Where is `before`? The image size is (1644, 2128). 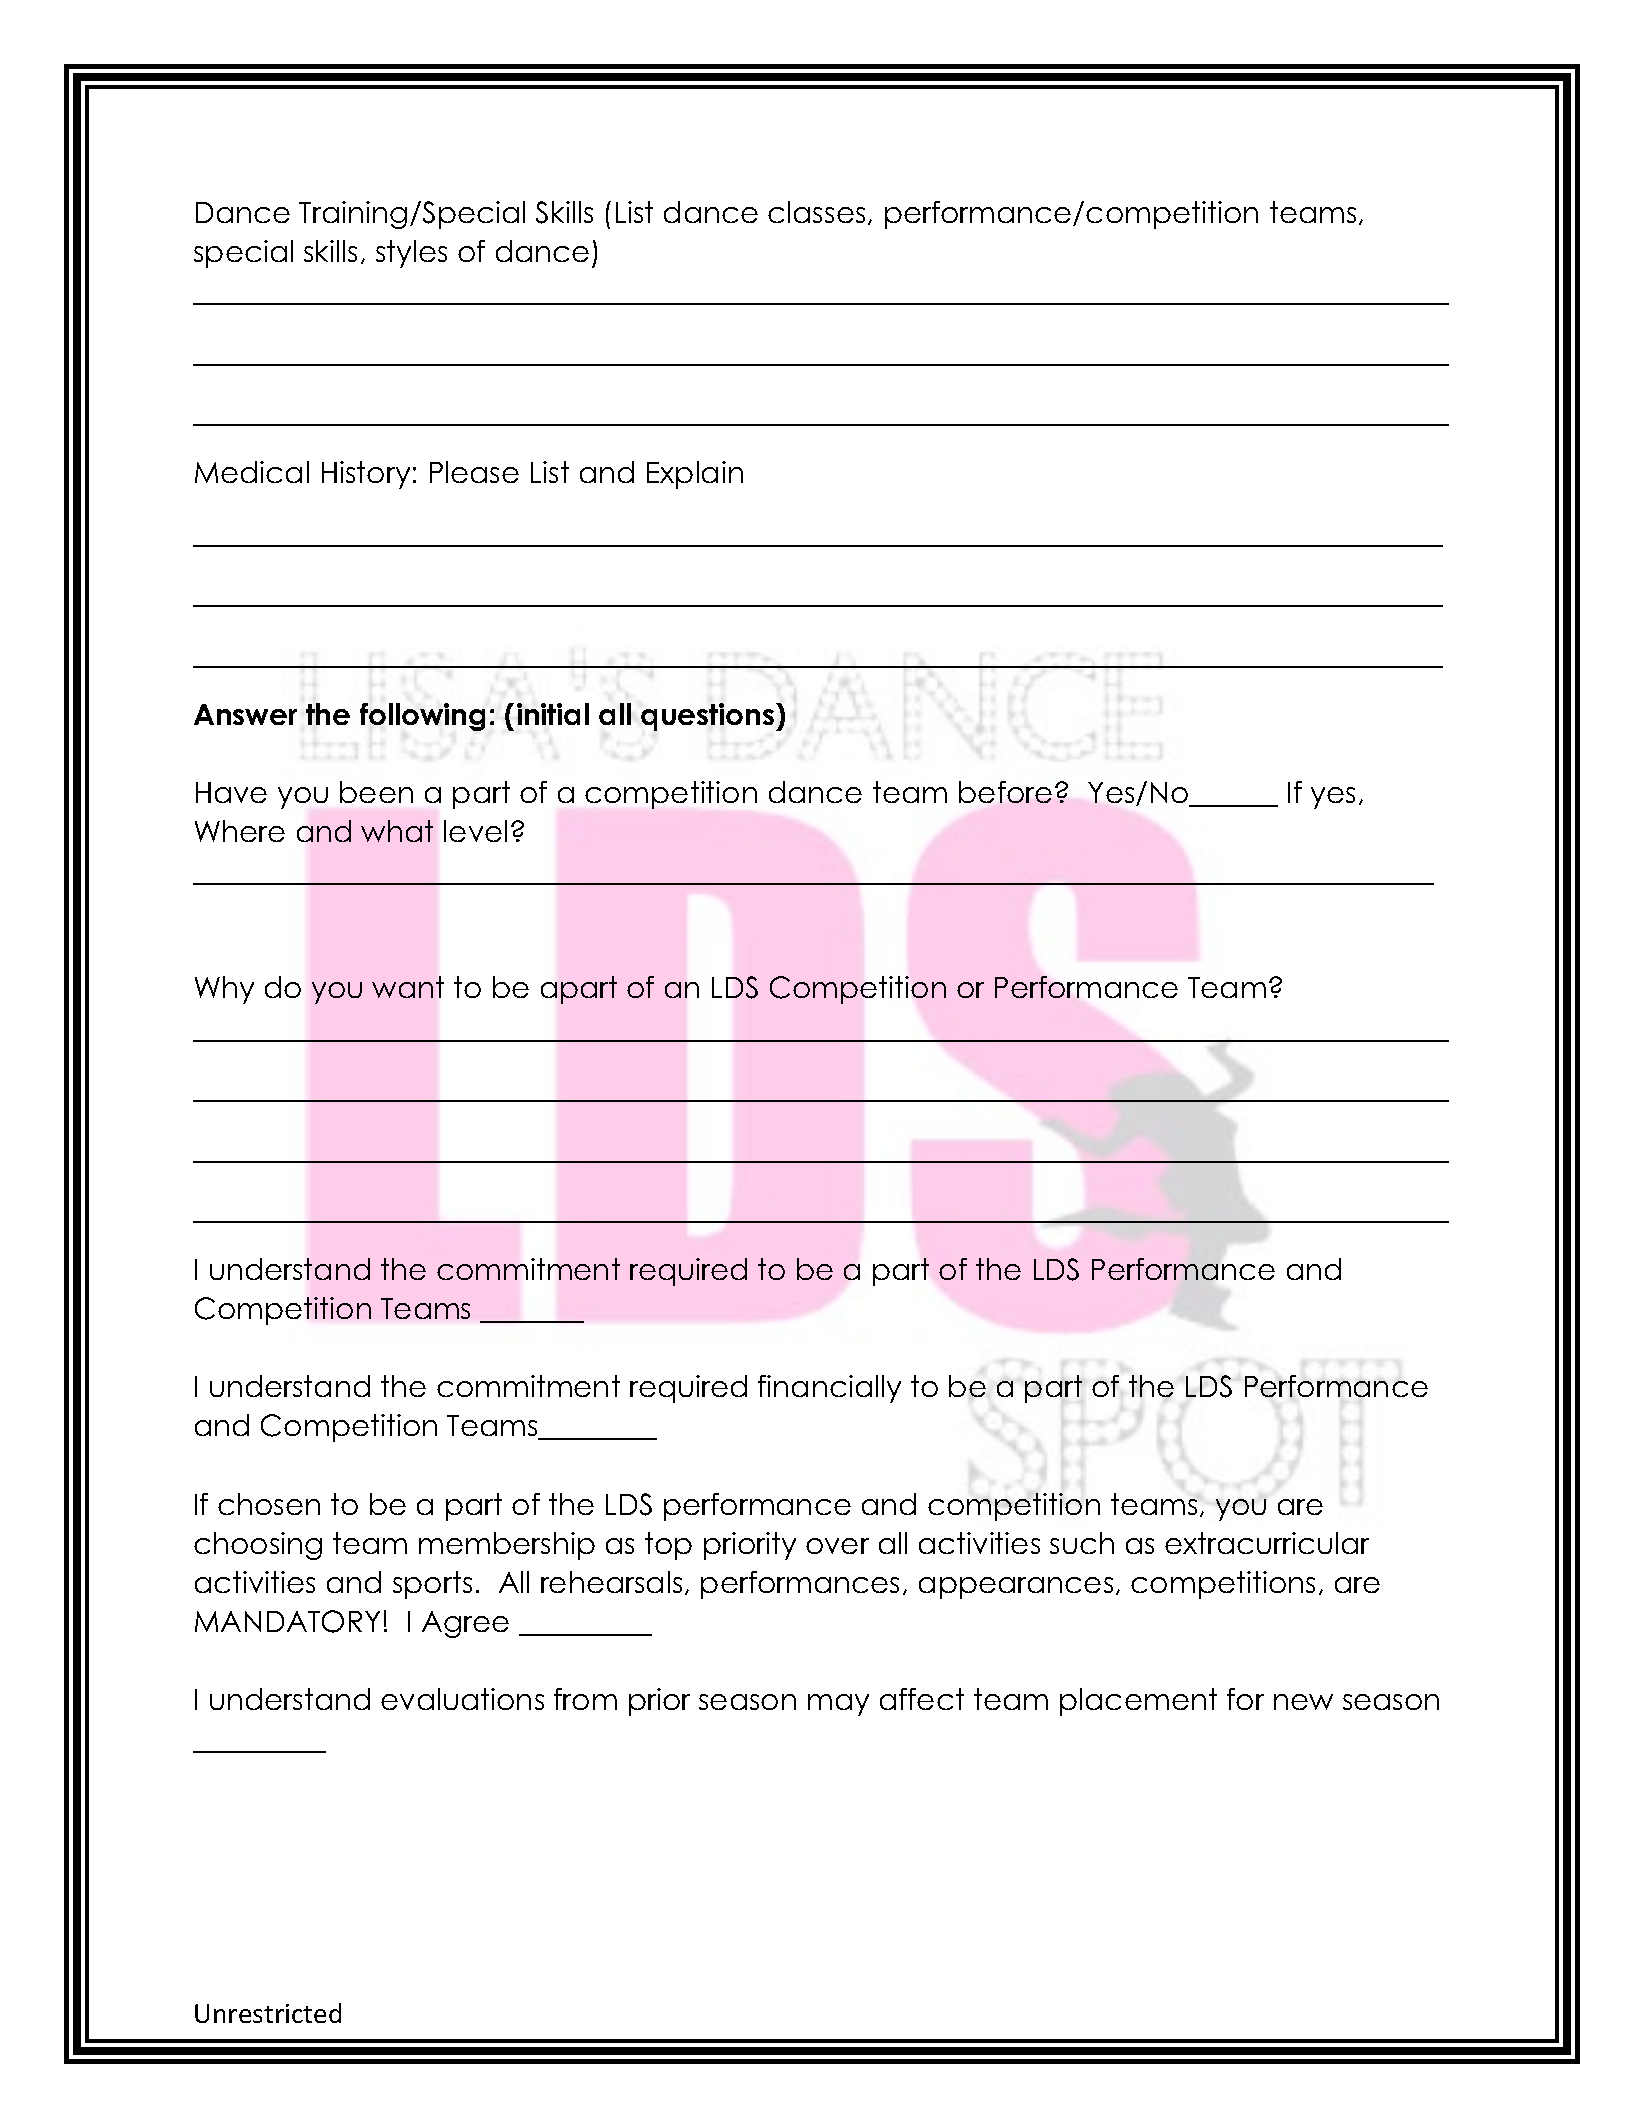 before is located at coordinates (1005, 792).
